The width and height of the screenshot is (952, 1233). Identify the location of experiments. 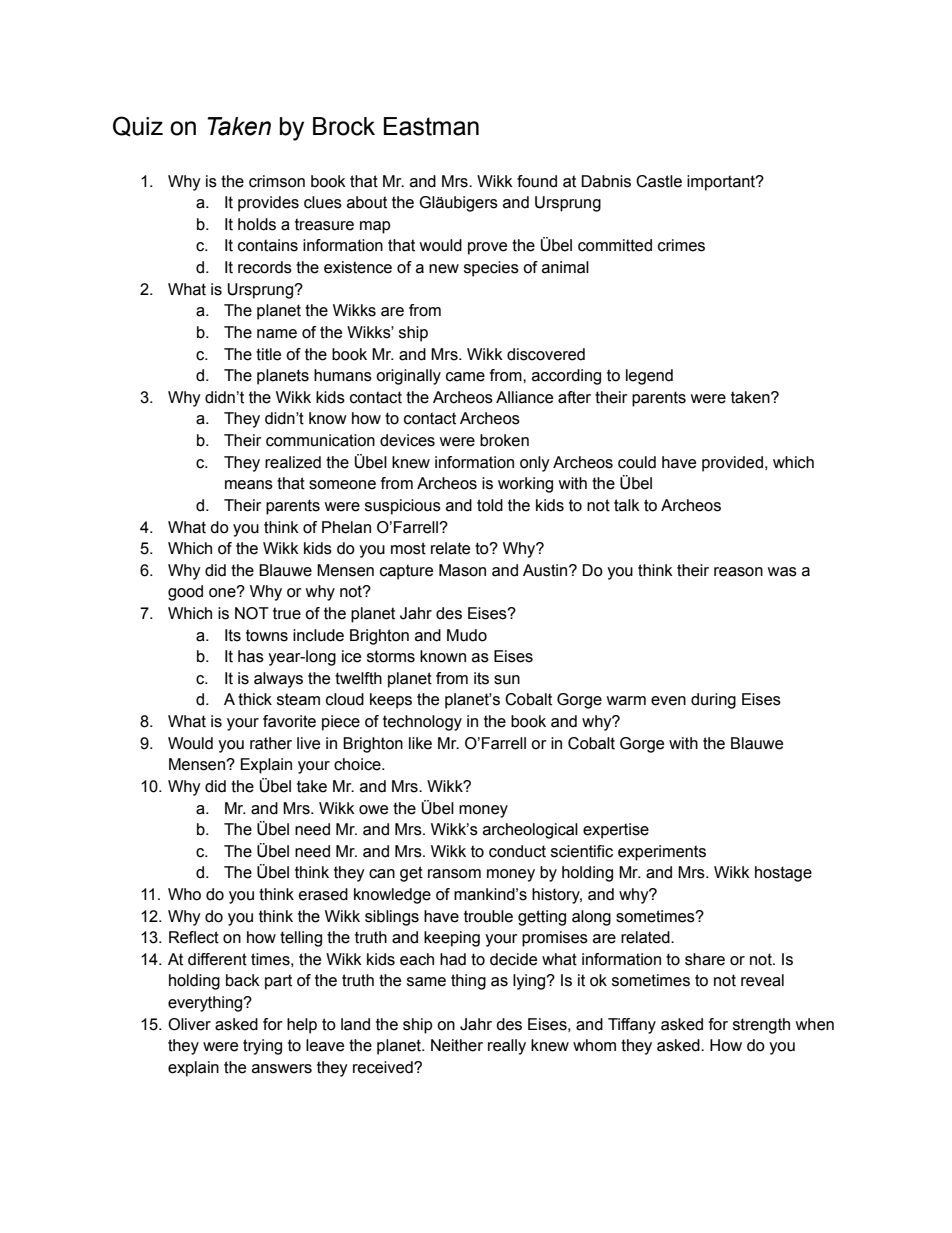
(662, 853).
